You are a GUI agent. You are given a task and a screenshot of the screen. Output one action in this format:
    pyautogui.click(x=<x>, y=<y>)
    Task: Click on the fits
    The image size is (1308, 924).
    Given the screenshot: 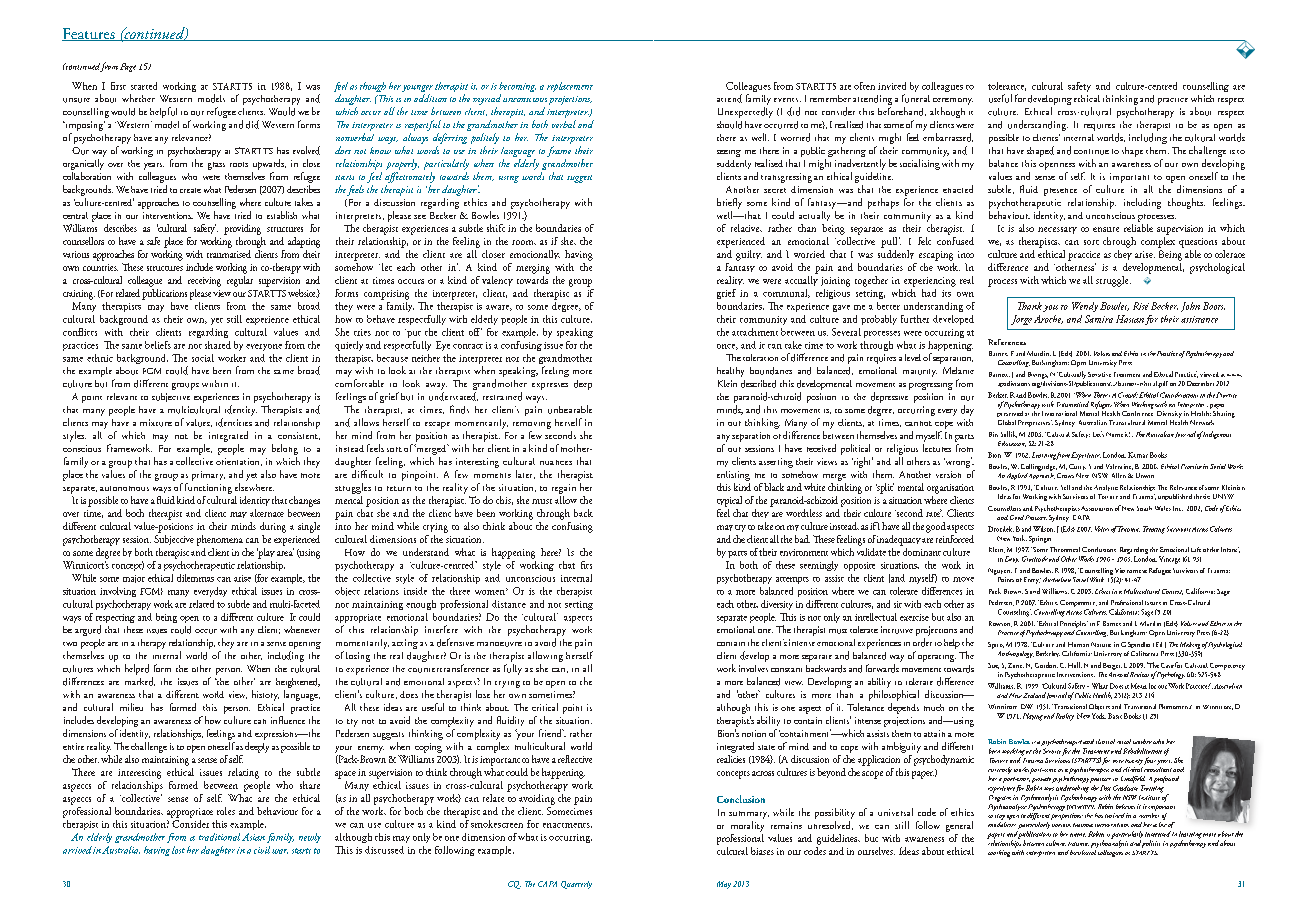 What is the action you would take?
    pyautogui.click(x=586, y=565)
